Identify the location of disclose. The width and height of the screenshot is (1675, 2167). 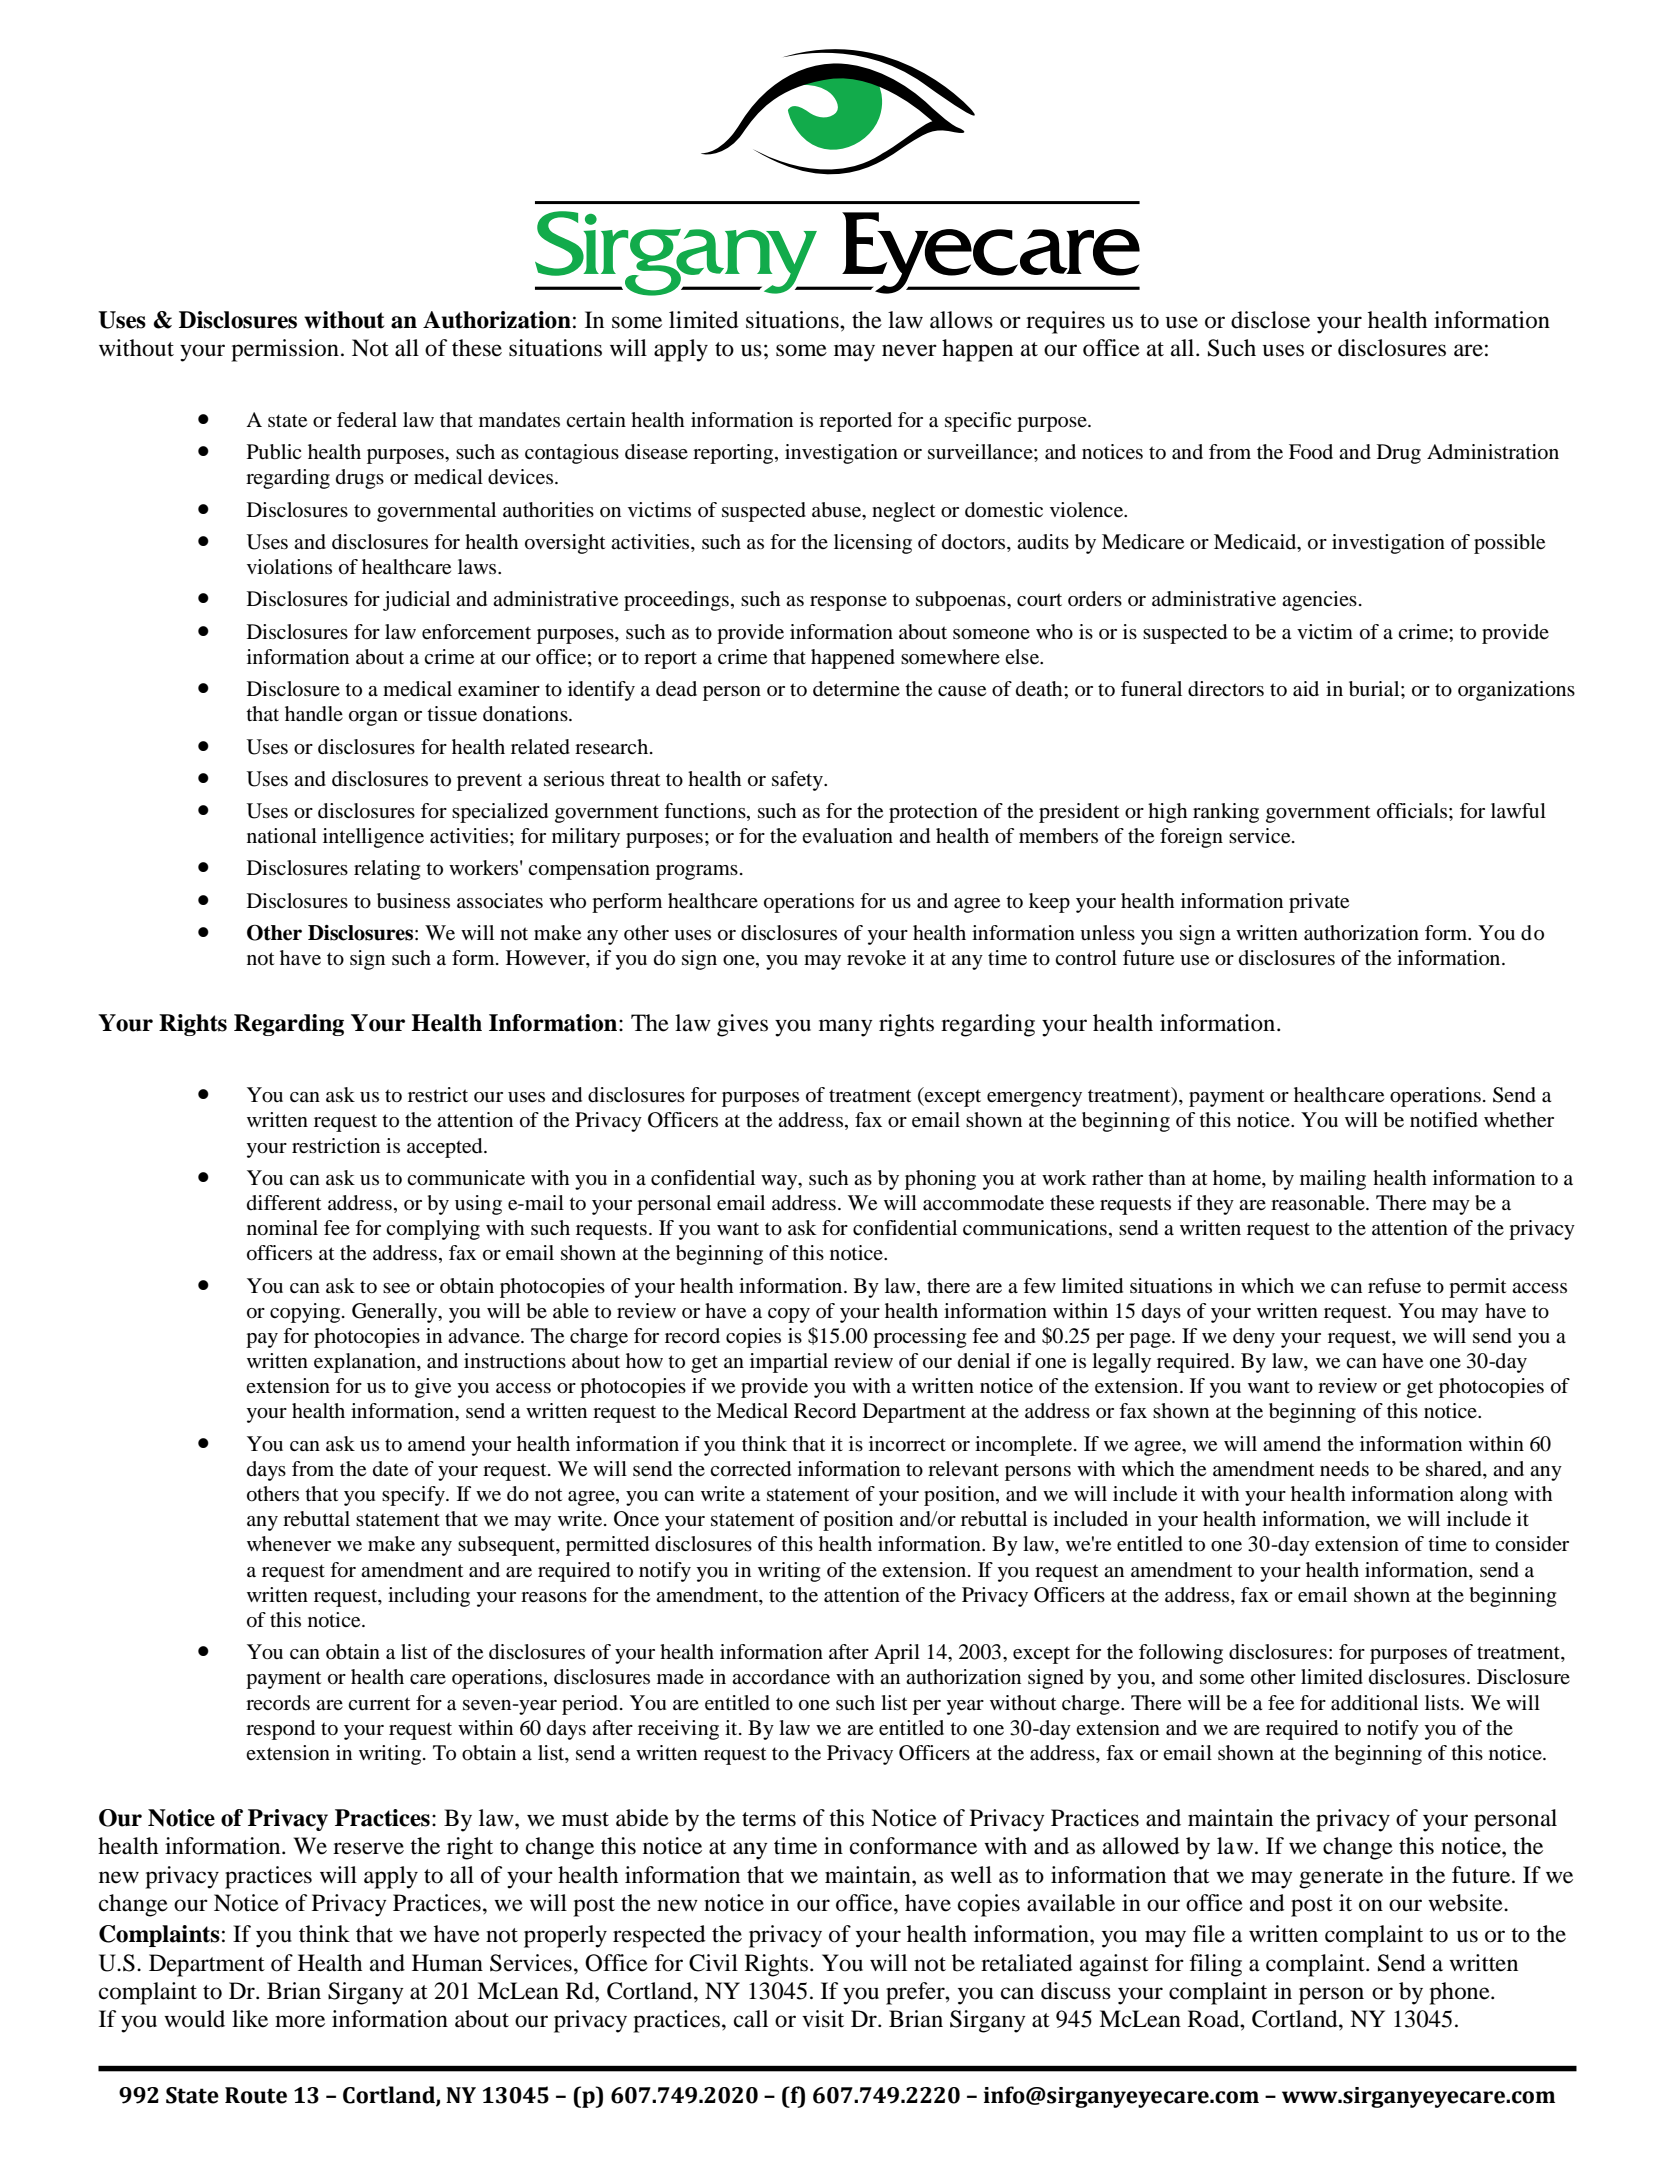
(1270, 320).
